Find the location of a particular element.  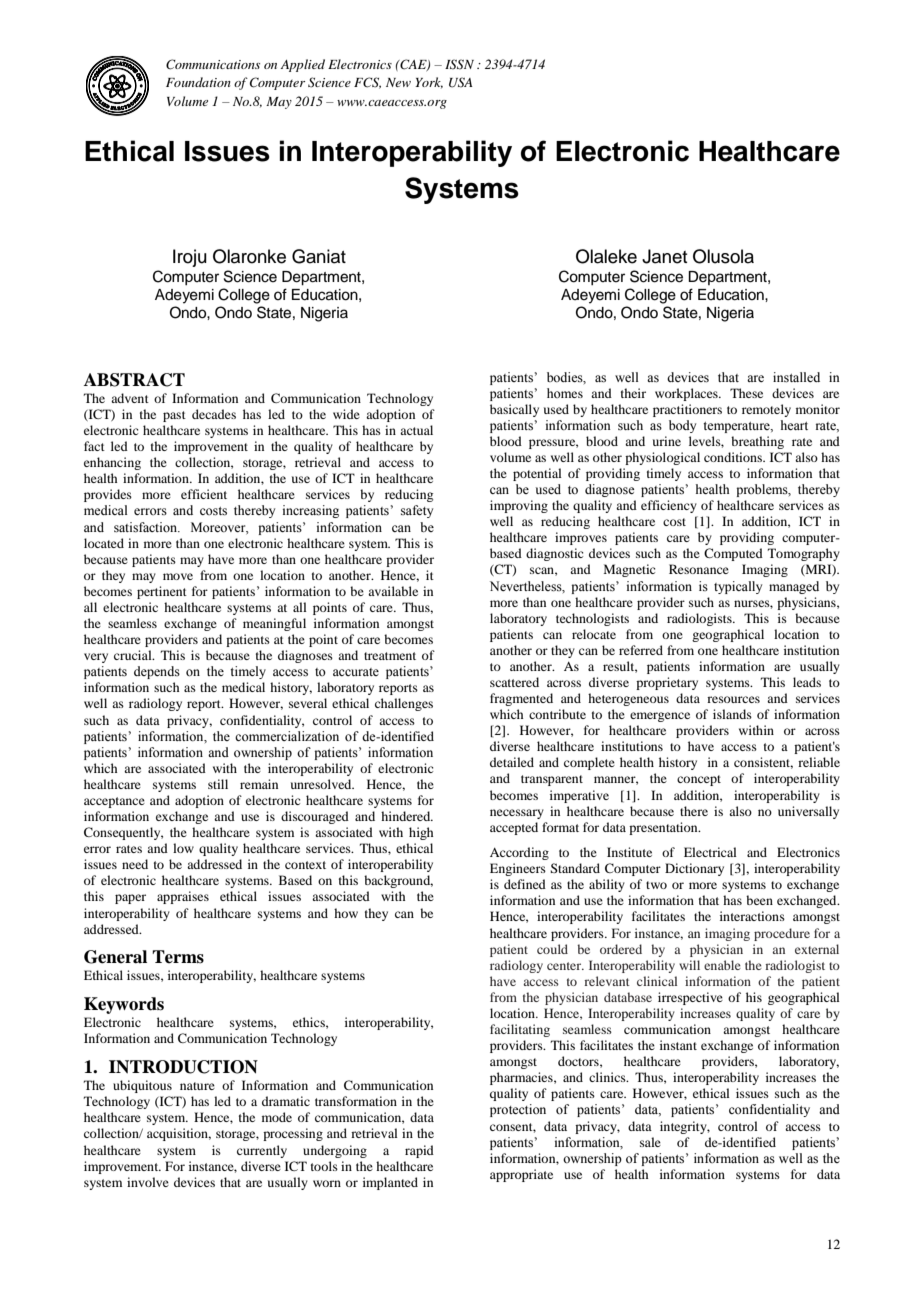

typically is located at coordinates (738, 587).
